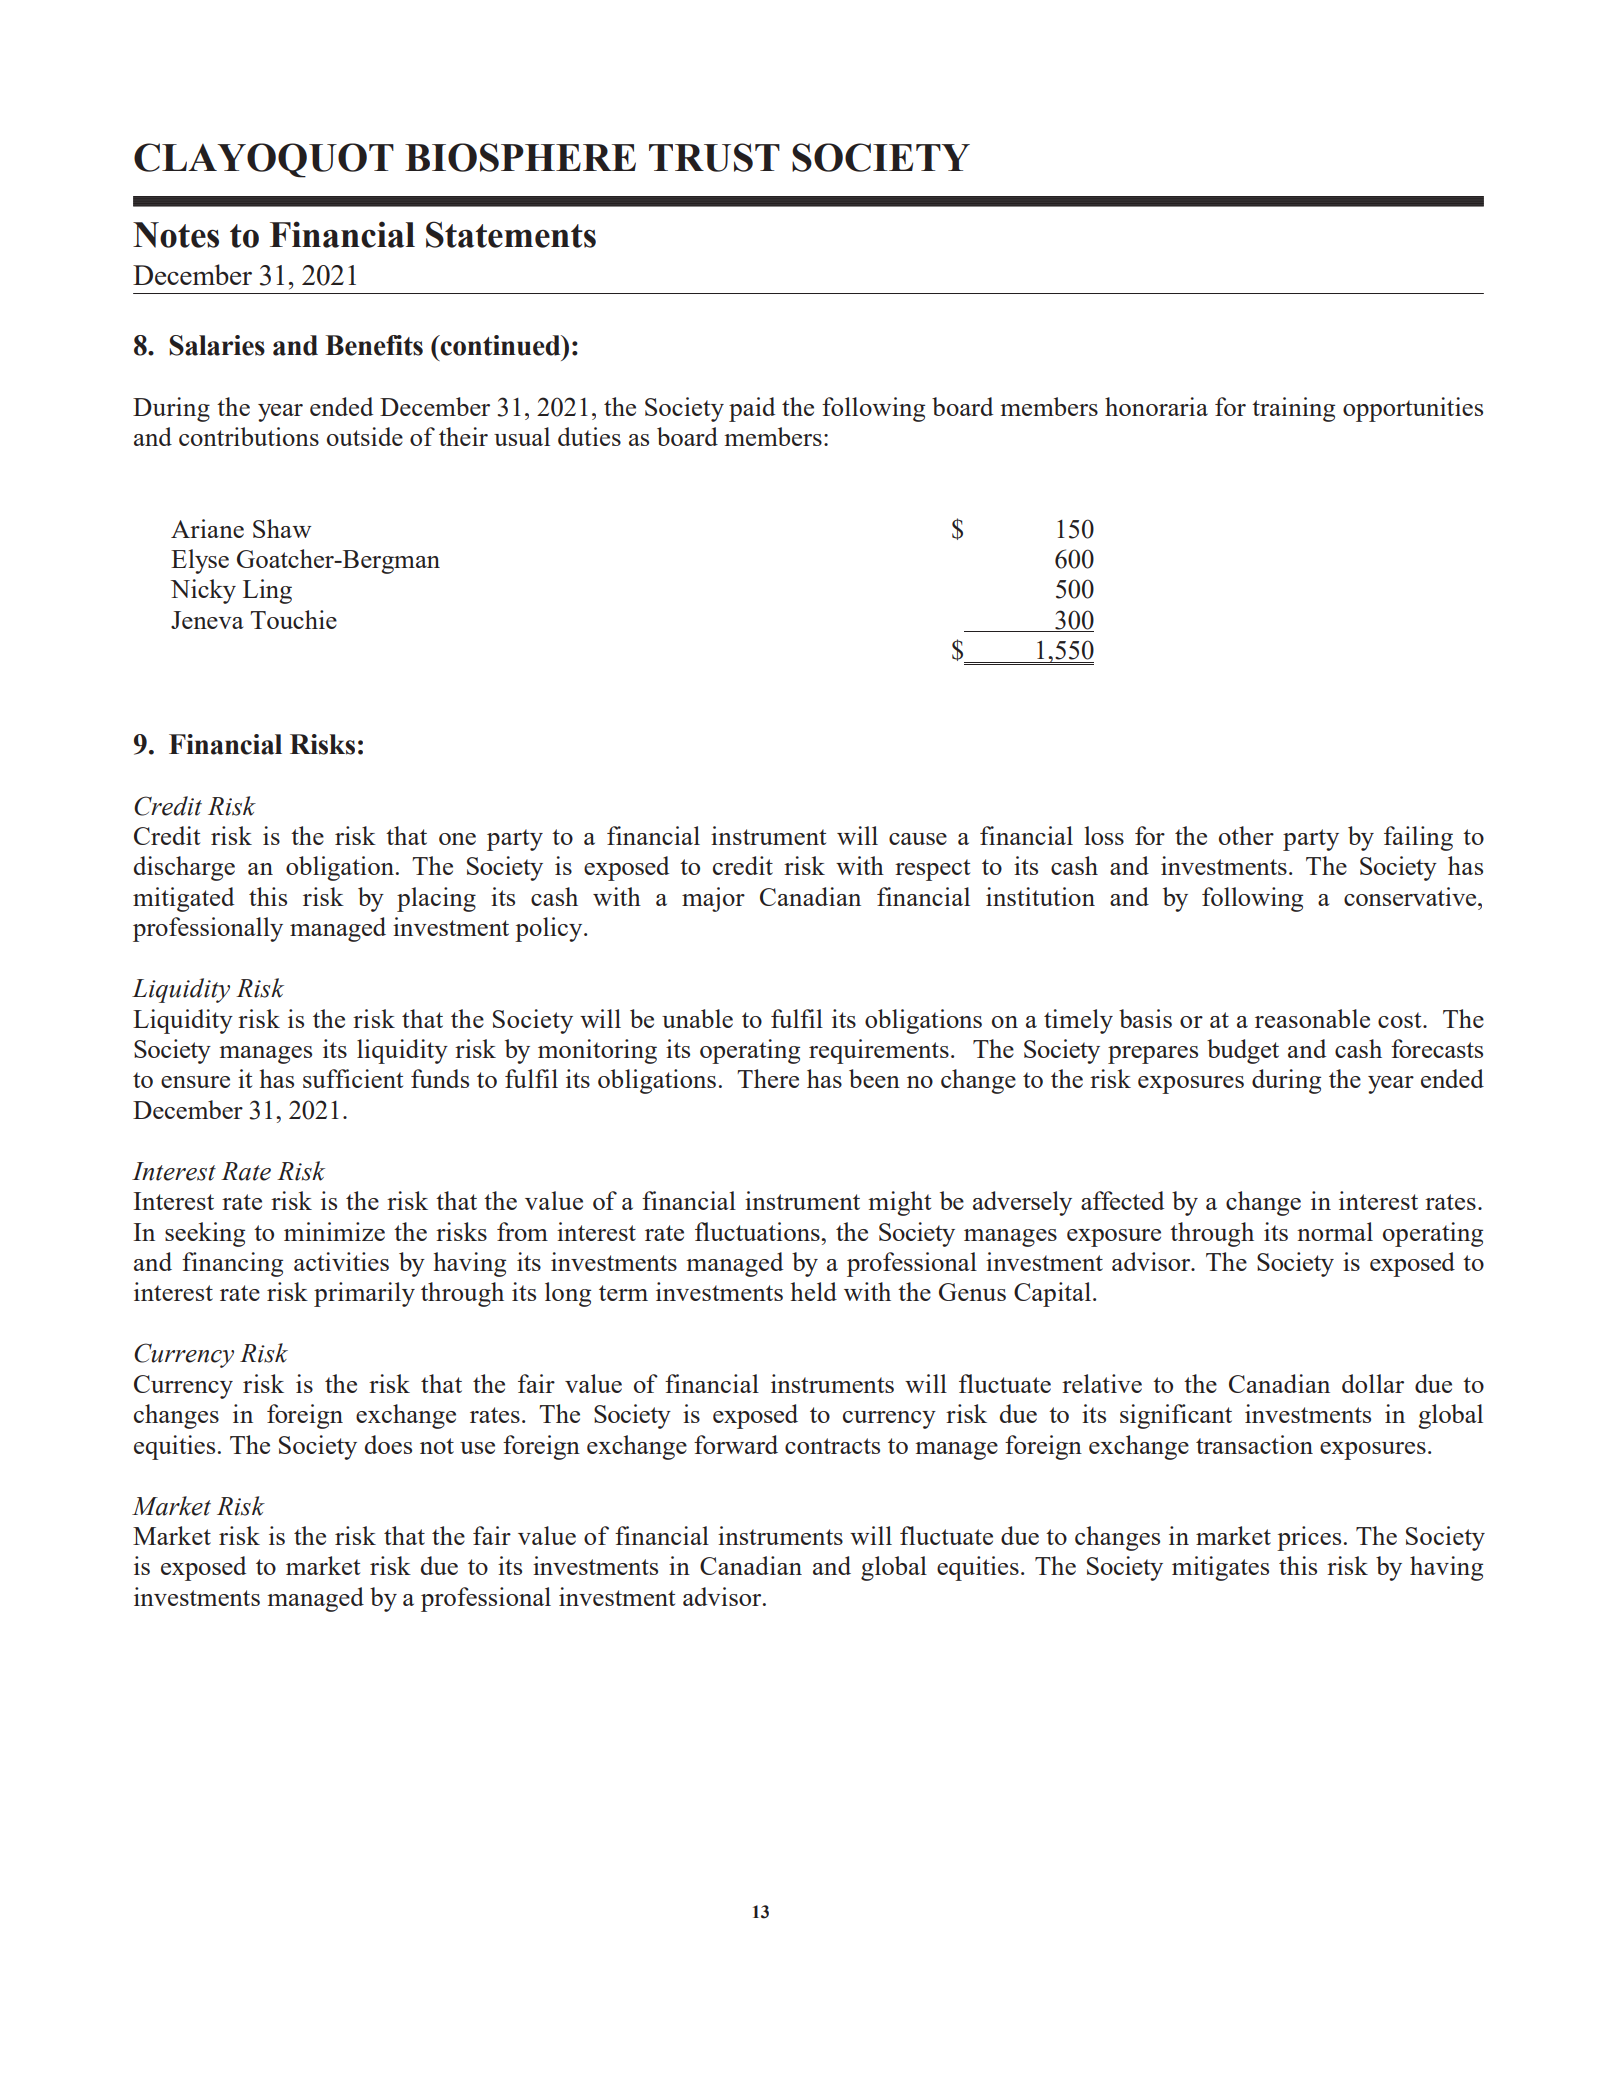  Describe the element at coordinates (768, 1078) in the image. I see `There` at that location.
